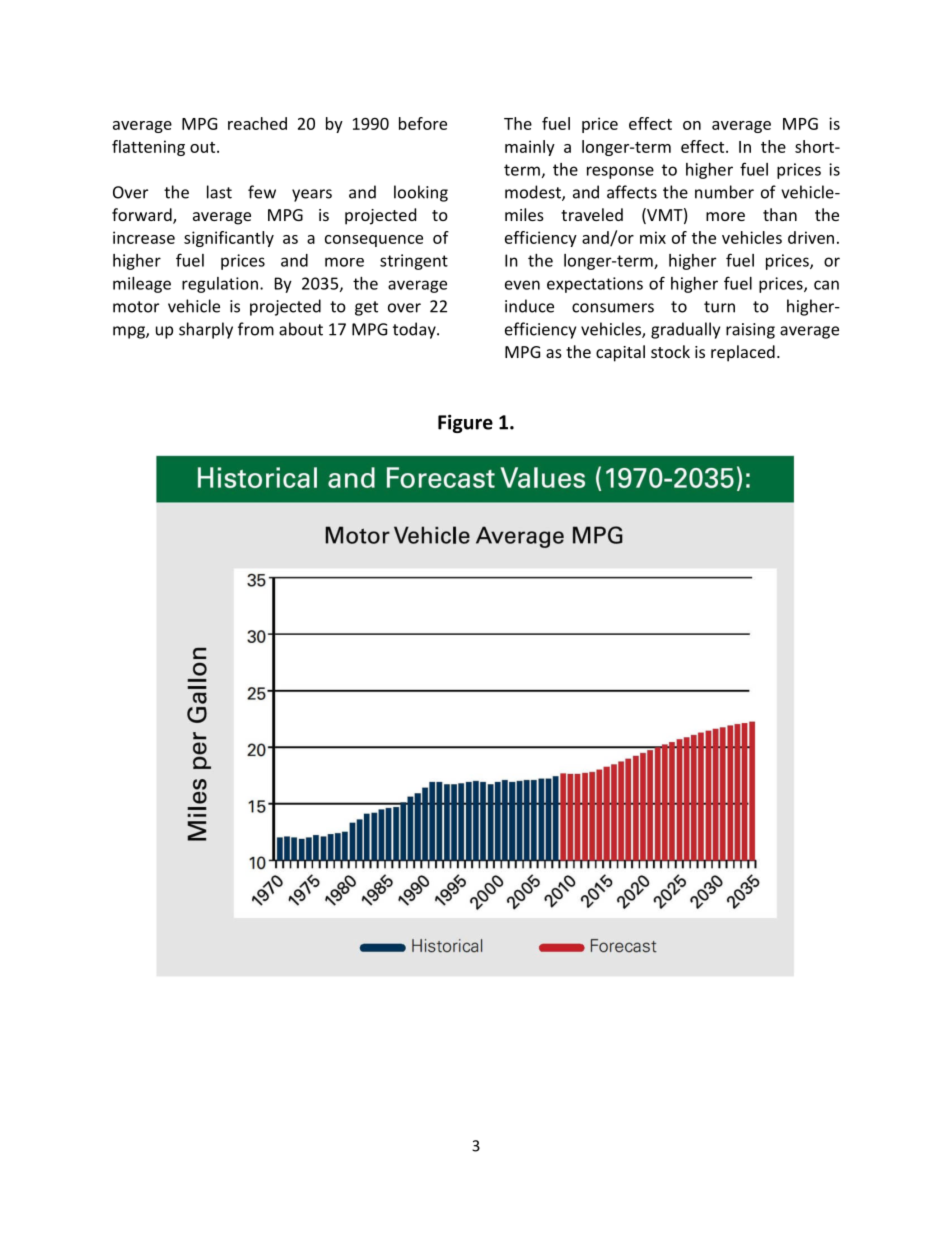  What do you see at coordinates (421, 193) in the image?
I see `looking` at bounding box center [421, 193].
